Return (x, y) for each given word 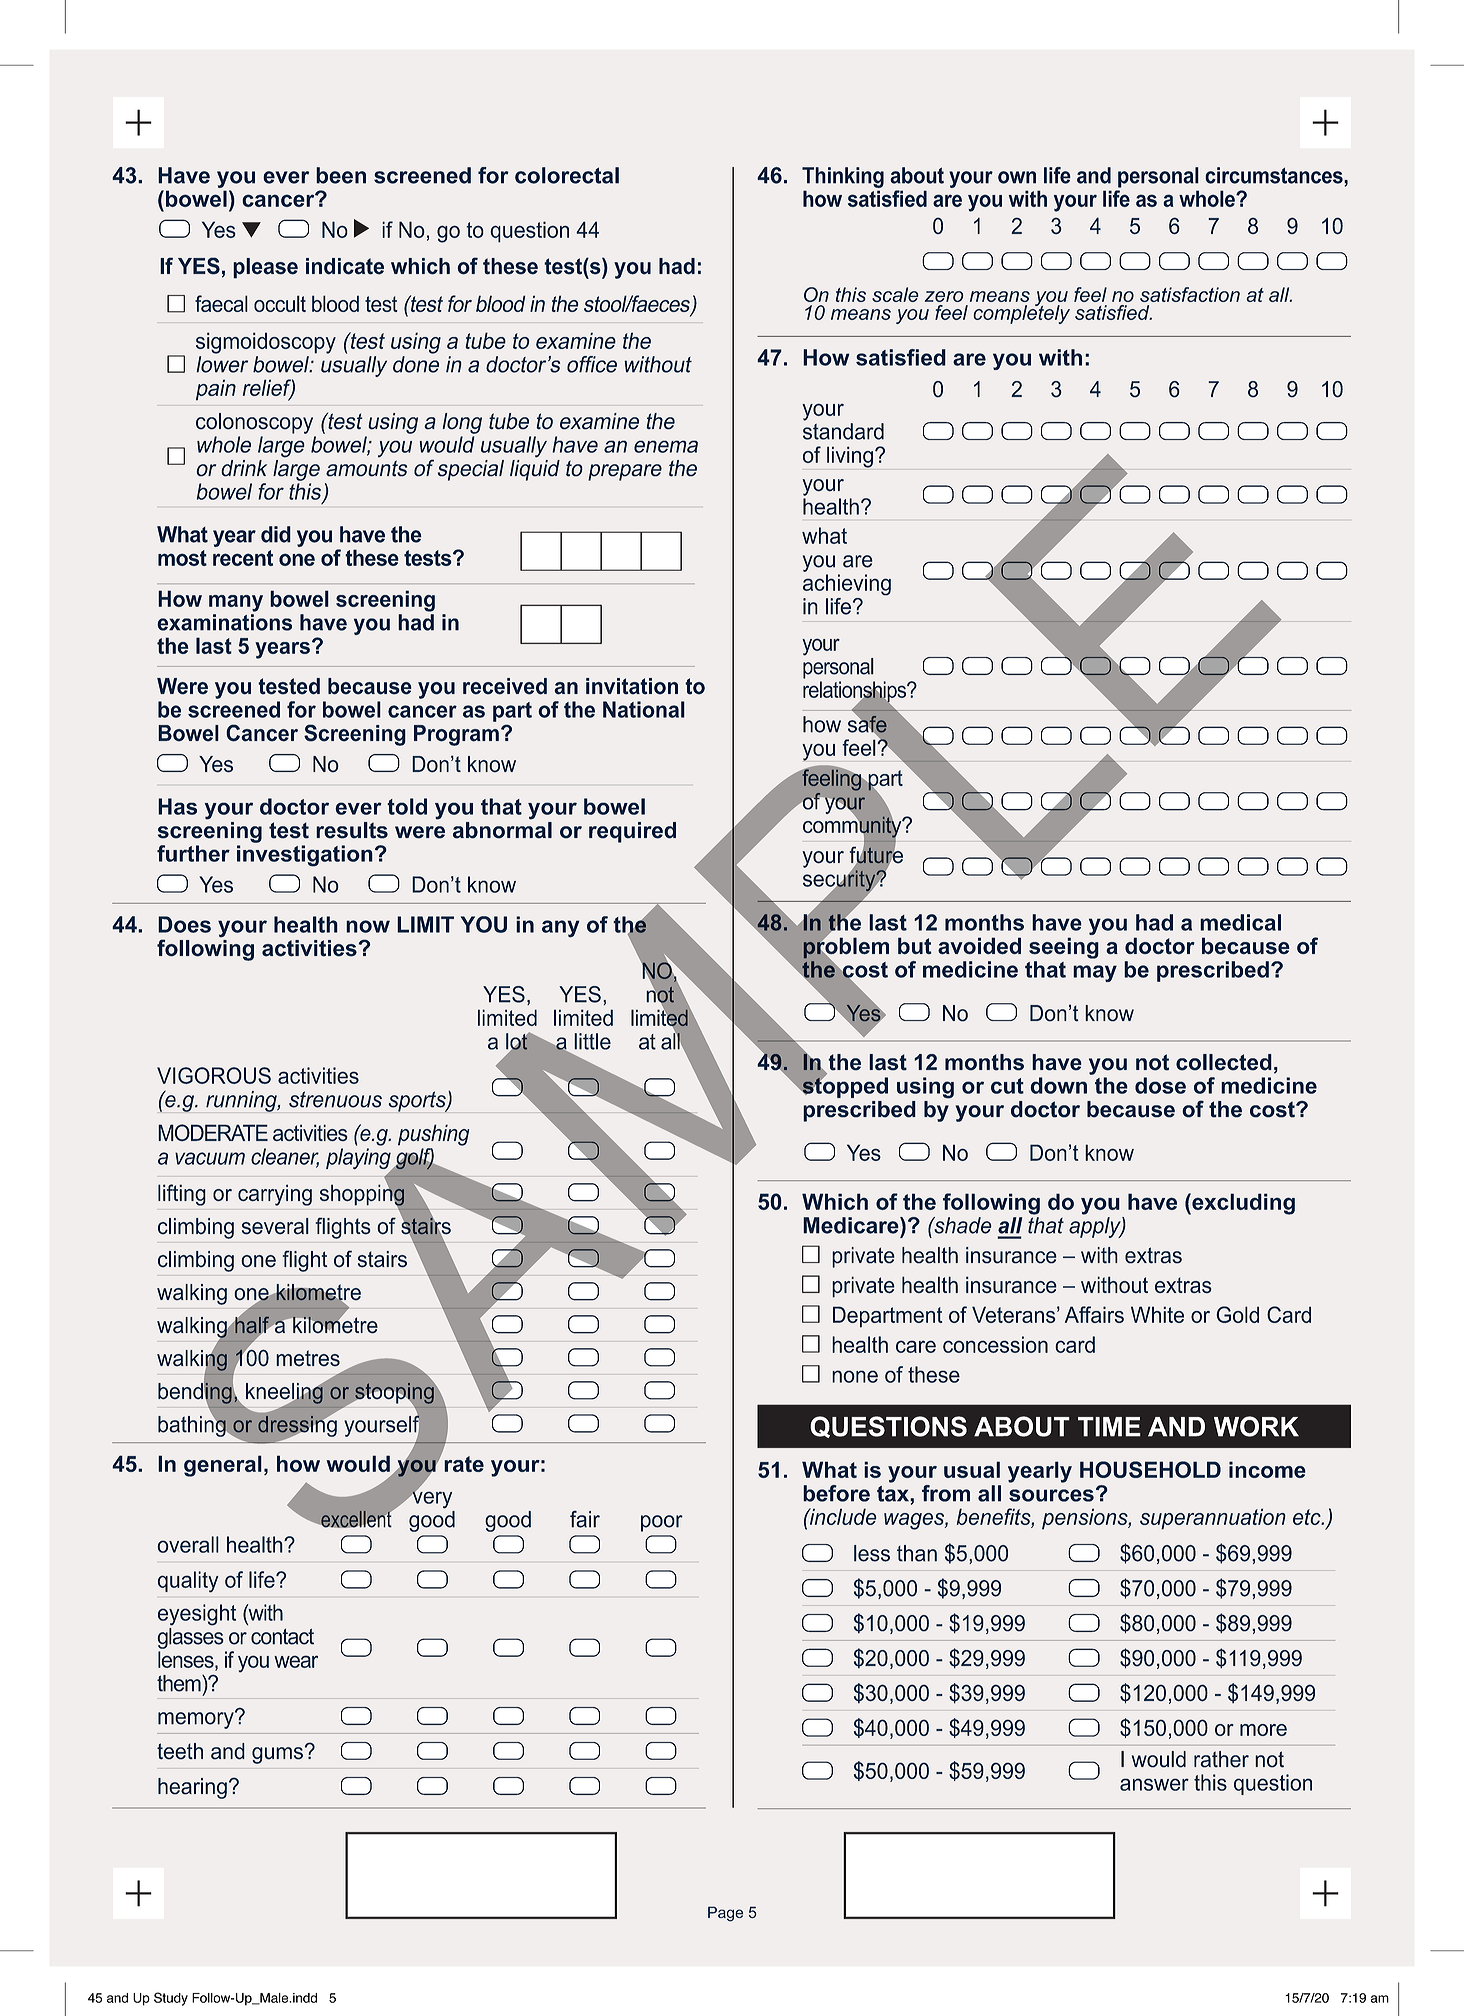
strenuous (335, 1099)
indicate (345, 266)
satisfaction (1190, 294)
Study (171, 1999)
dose (1160, 1085)
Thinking (843, 177)
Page (725, 1914)
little (592, 1041)
